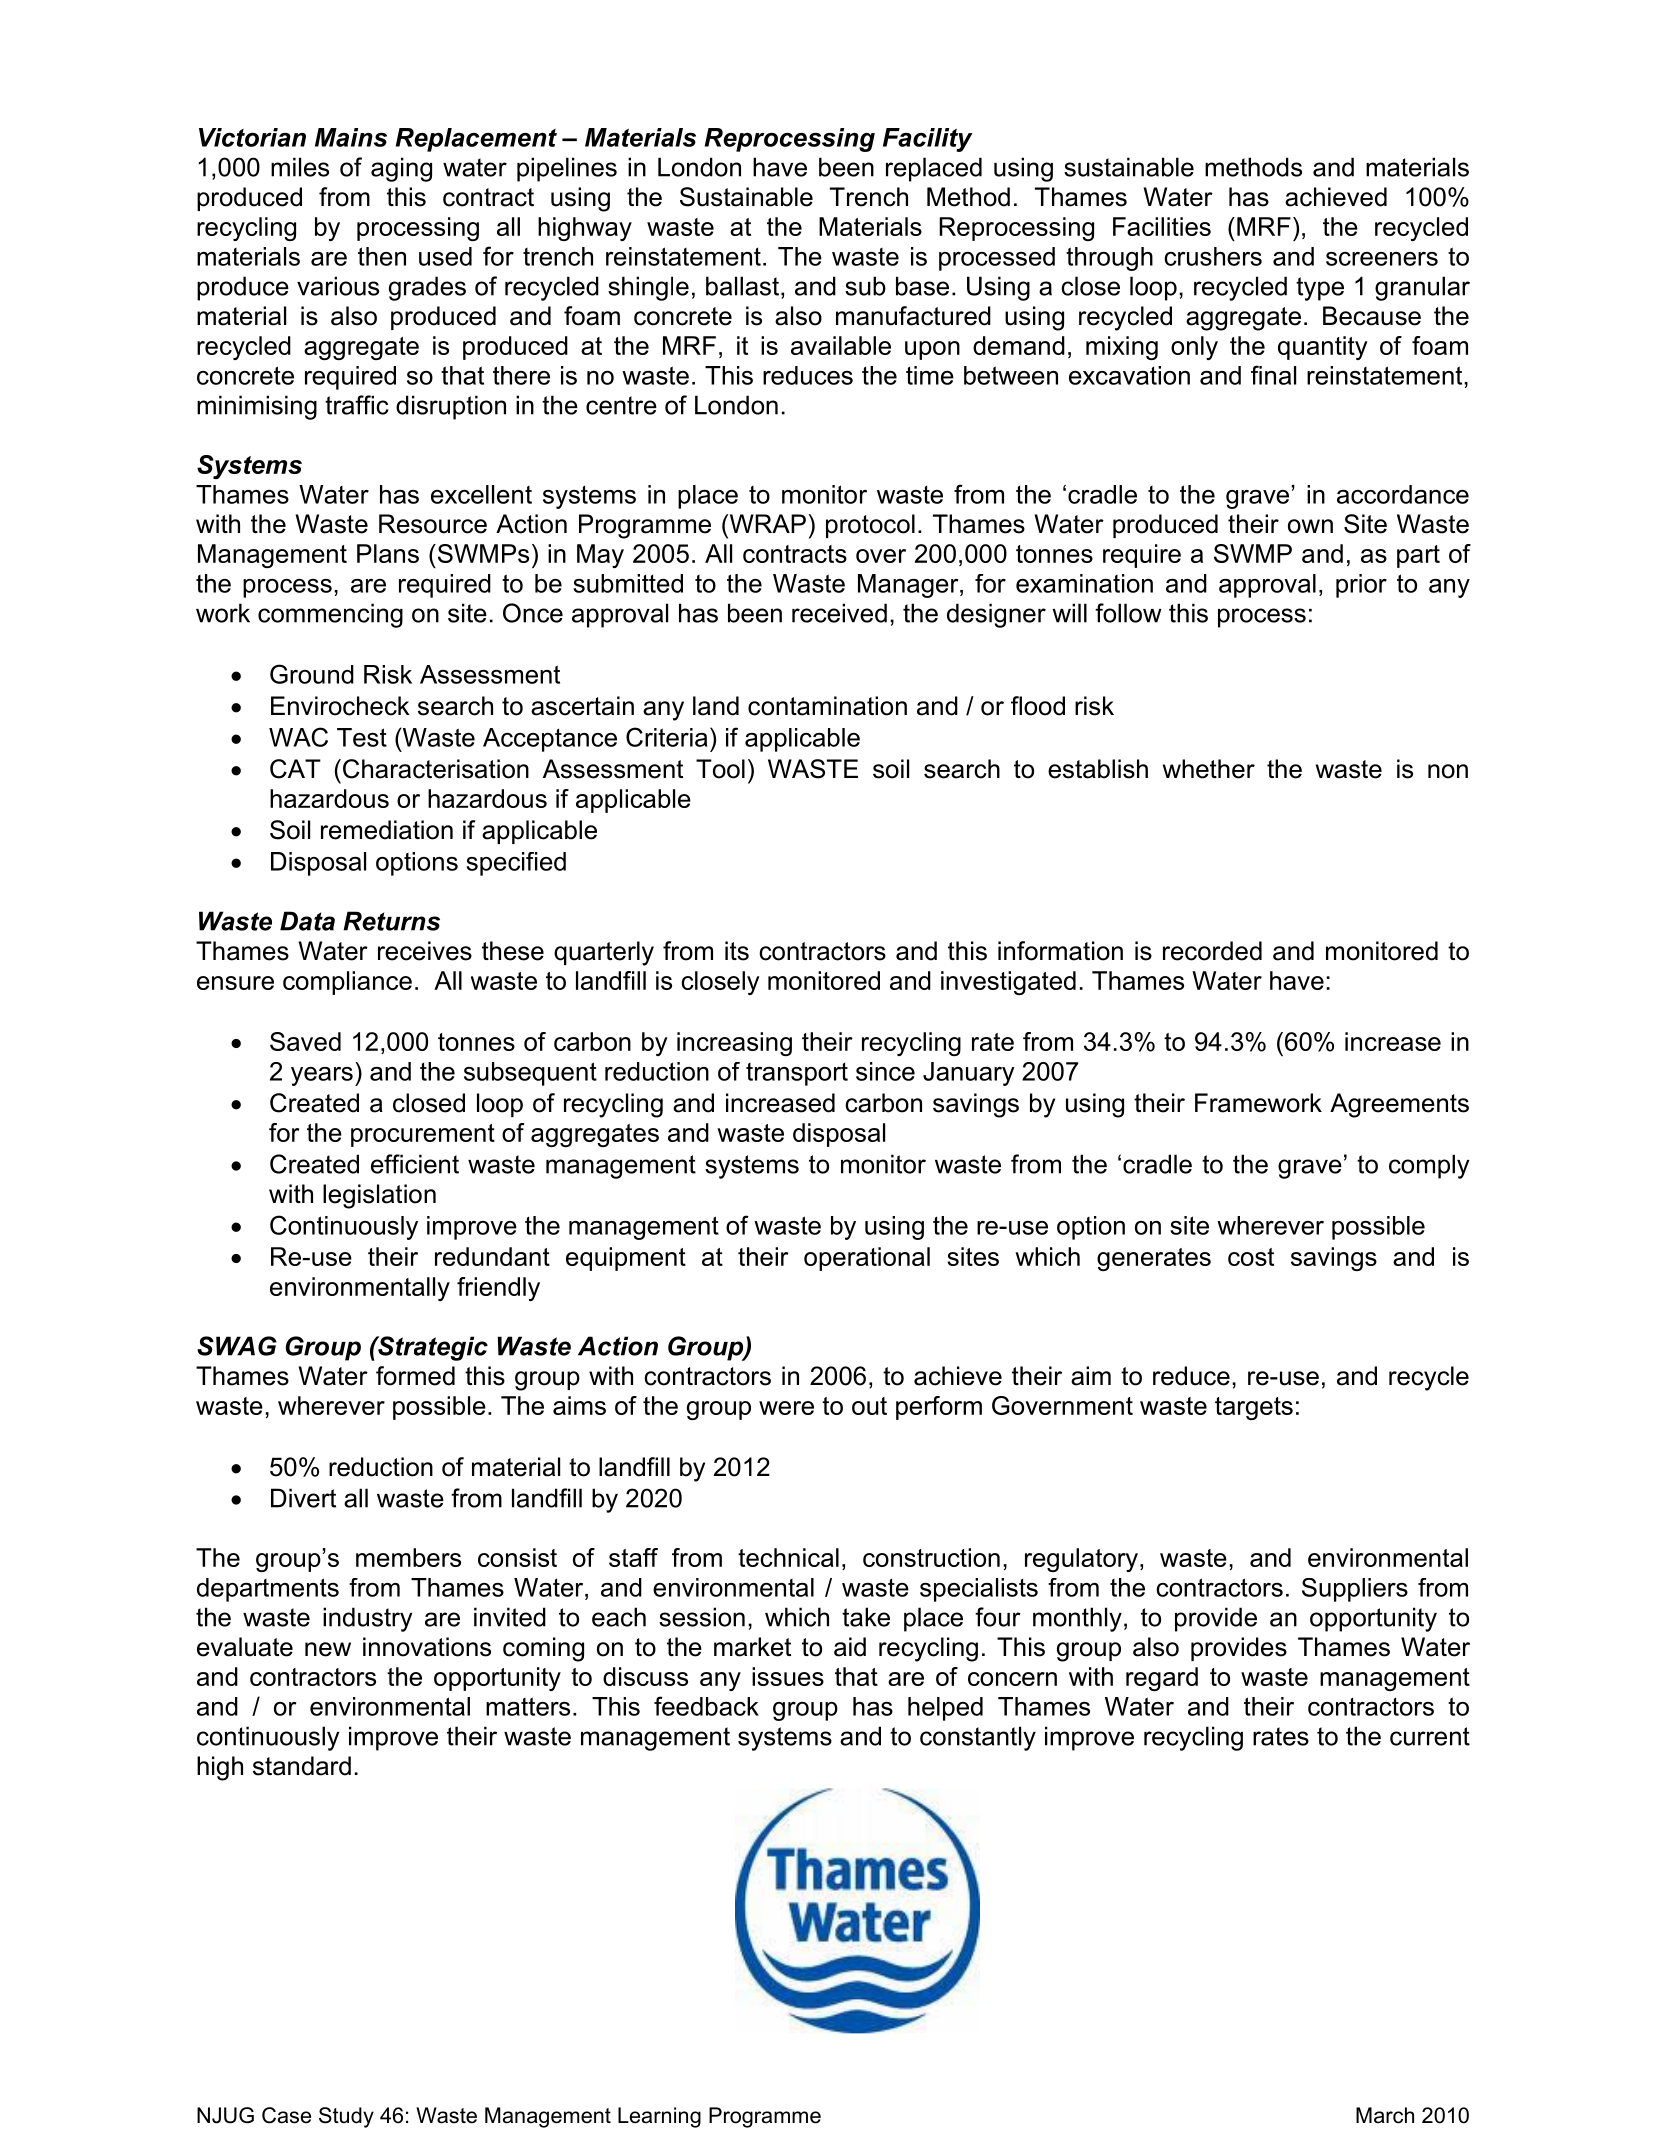 This document has width=1666, height=2156. What do you see at coordinates (1382, 259) in the document?
I see `screeners` at bounding box center [1382, 259].
